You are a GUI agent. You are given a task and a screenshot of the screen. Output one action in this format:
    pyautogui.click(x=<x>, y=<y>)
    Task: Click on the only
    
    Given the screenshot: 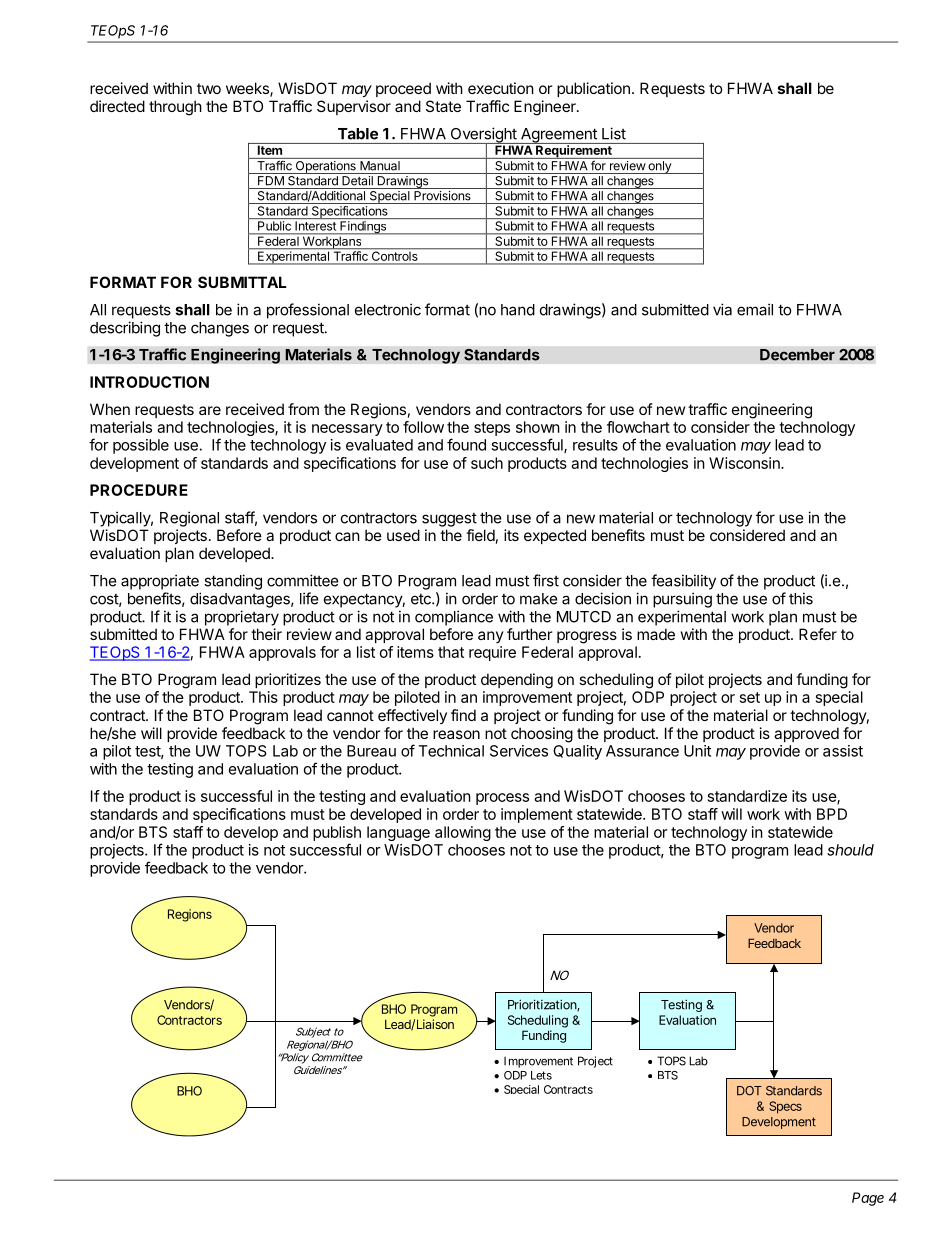 What is the action you would take?
    pyautogui.click(x=659, y=167)
